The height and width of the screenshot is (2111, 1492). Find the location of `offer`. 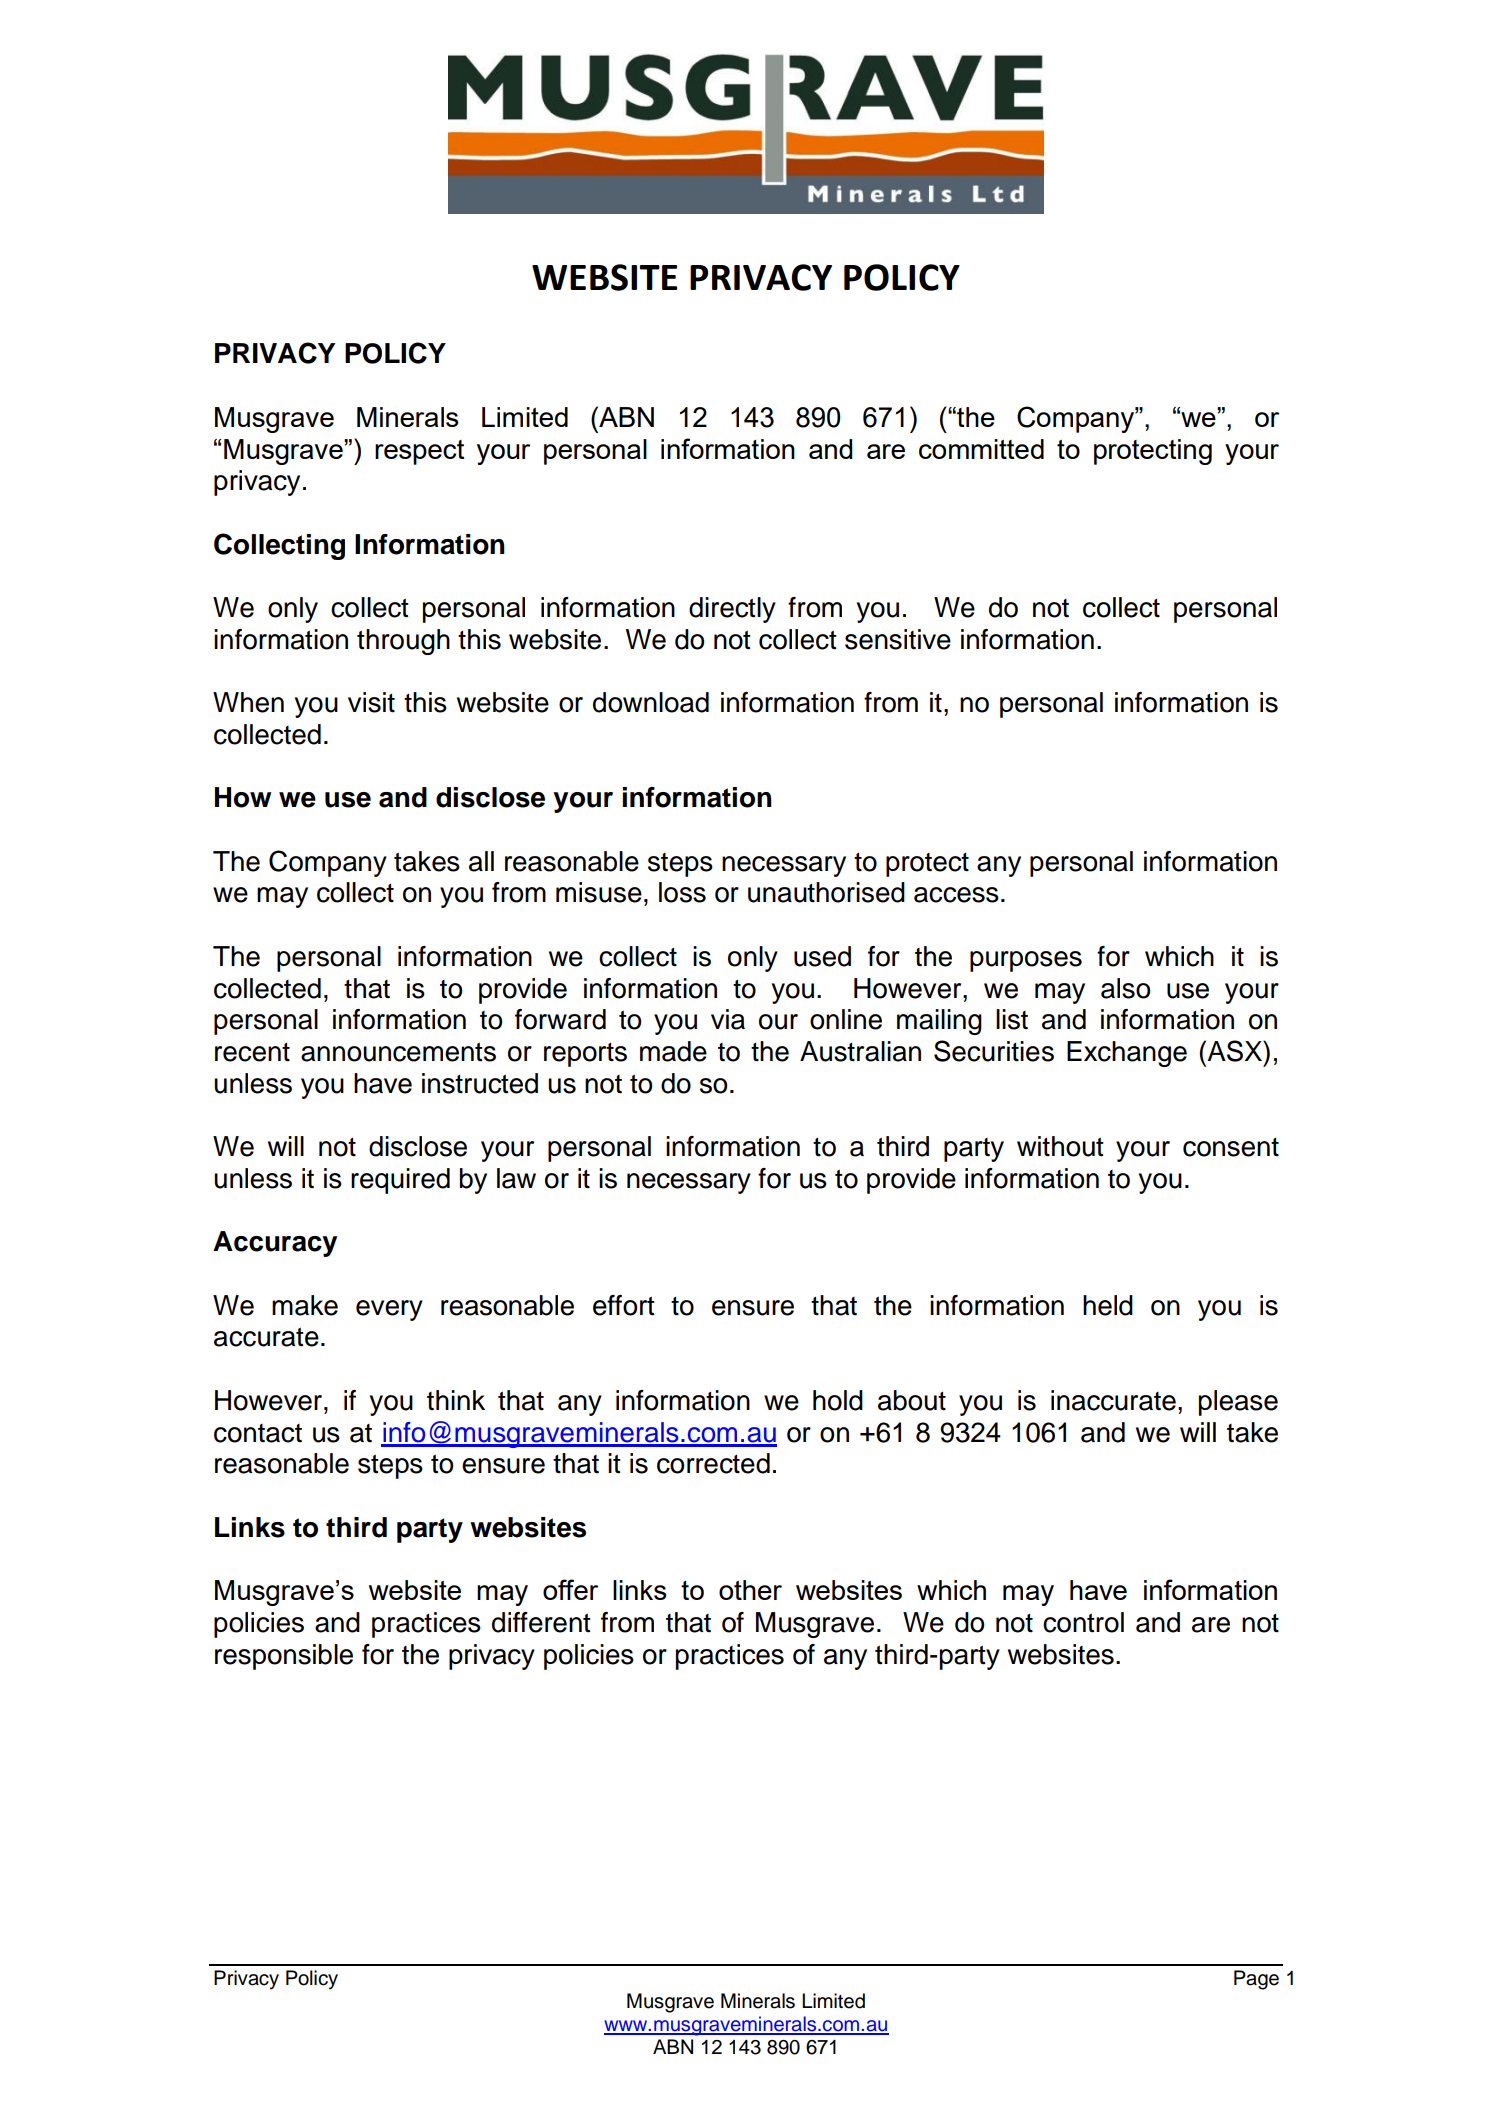

offer is located at coordinates (570, 1589).
